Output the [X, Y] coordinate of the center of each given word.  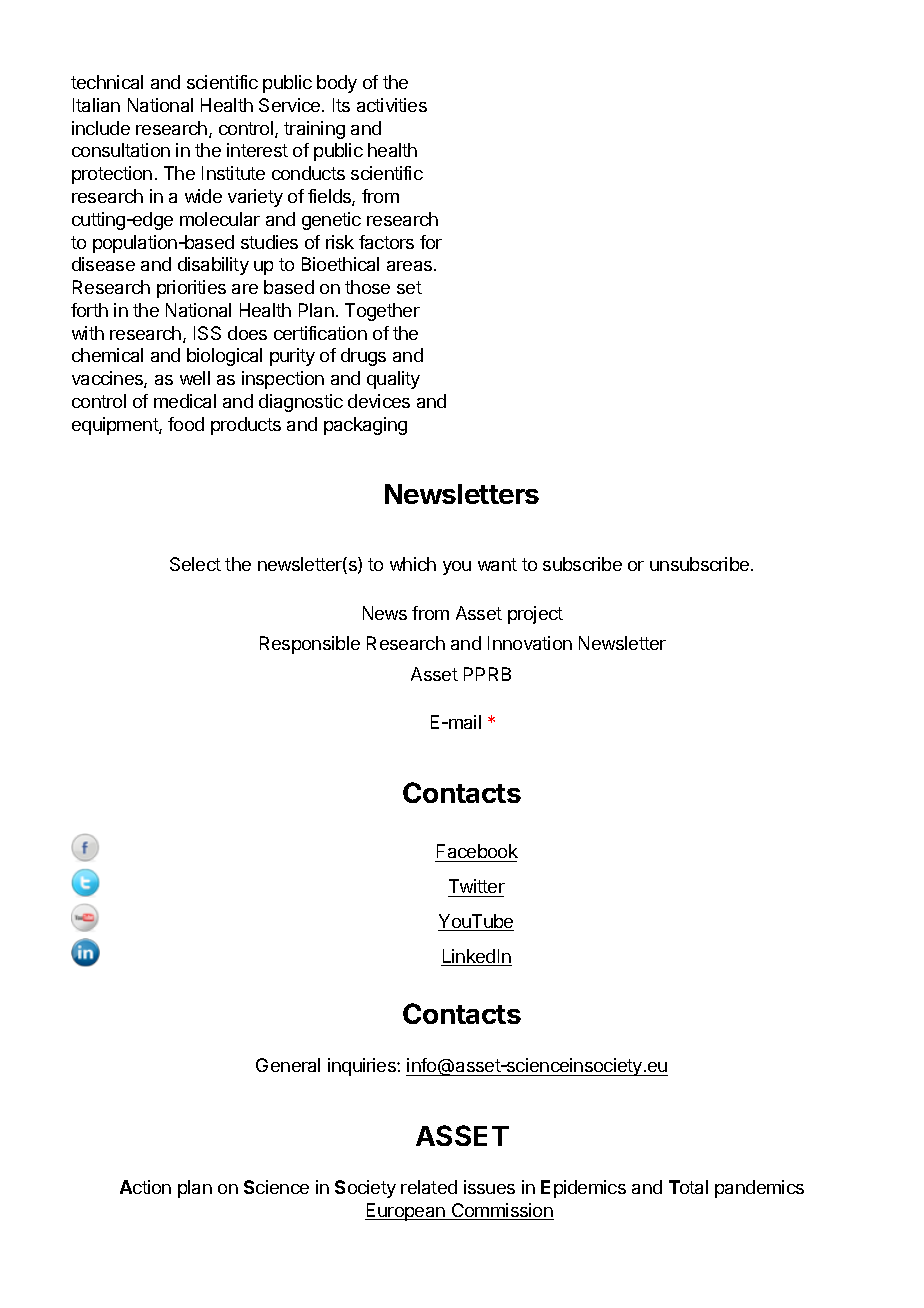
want [497, 564]
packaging [365, 426]
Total [688, 1187]
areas [411, 266]
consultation [121, 150]
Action [145, 1187]
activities [392, 105]
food [186, 424]
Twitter [477, 886]
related [429, 1187]
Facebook [477, 851]
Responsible [310, 645]
